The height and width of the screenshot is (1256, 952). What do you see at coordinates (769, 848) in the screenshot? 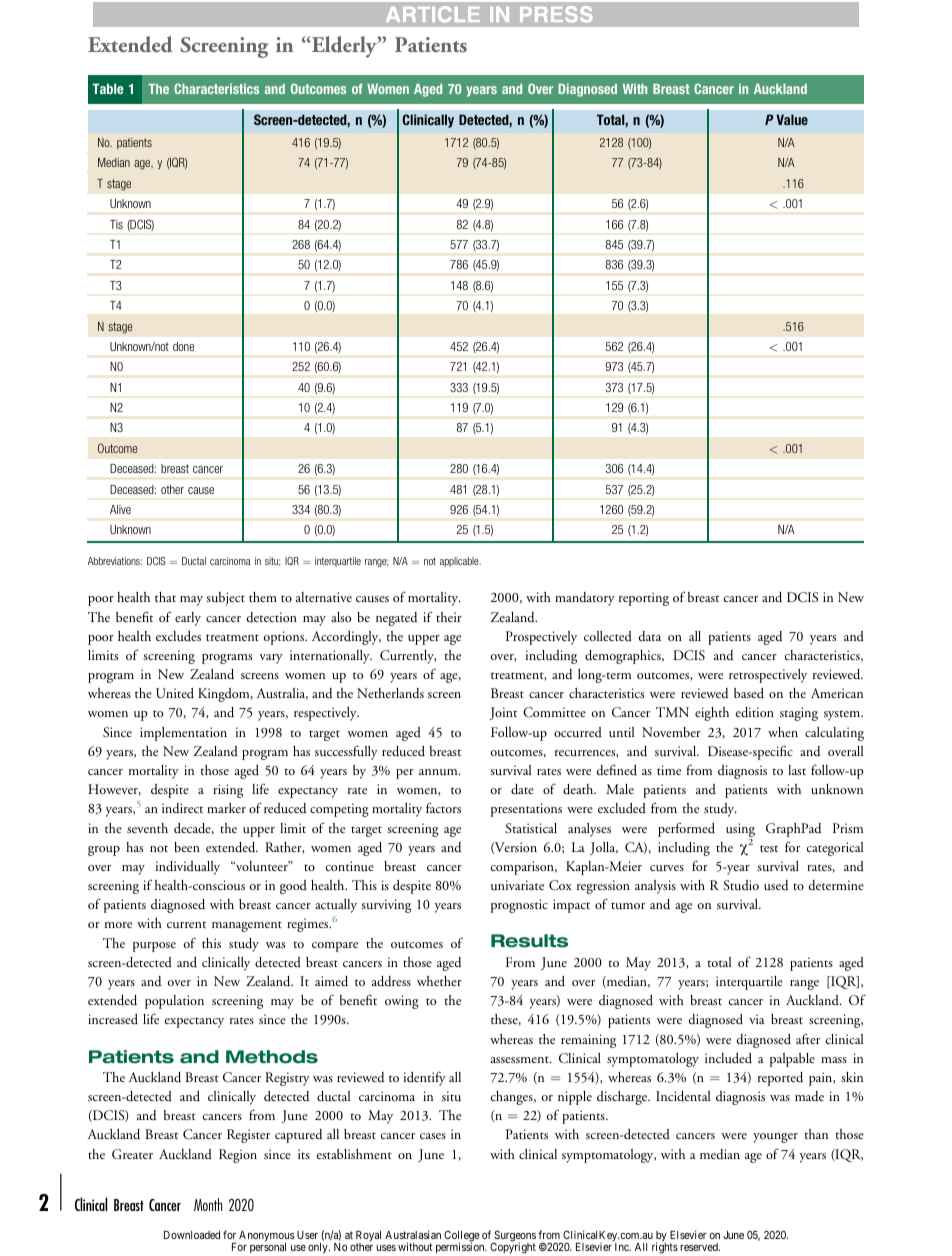
I see `test` at bounding box center [769, 848].
